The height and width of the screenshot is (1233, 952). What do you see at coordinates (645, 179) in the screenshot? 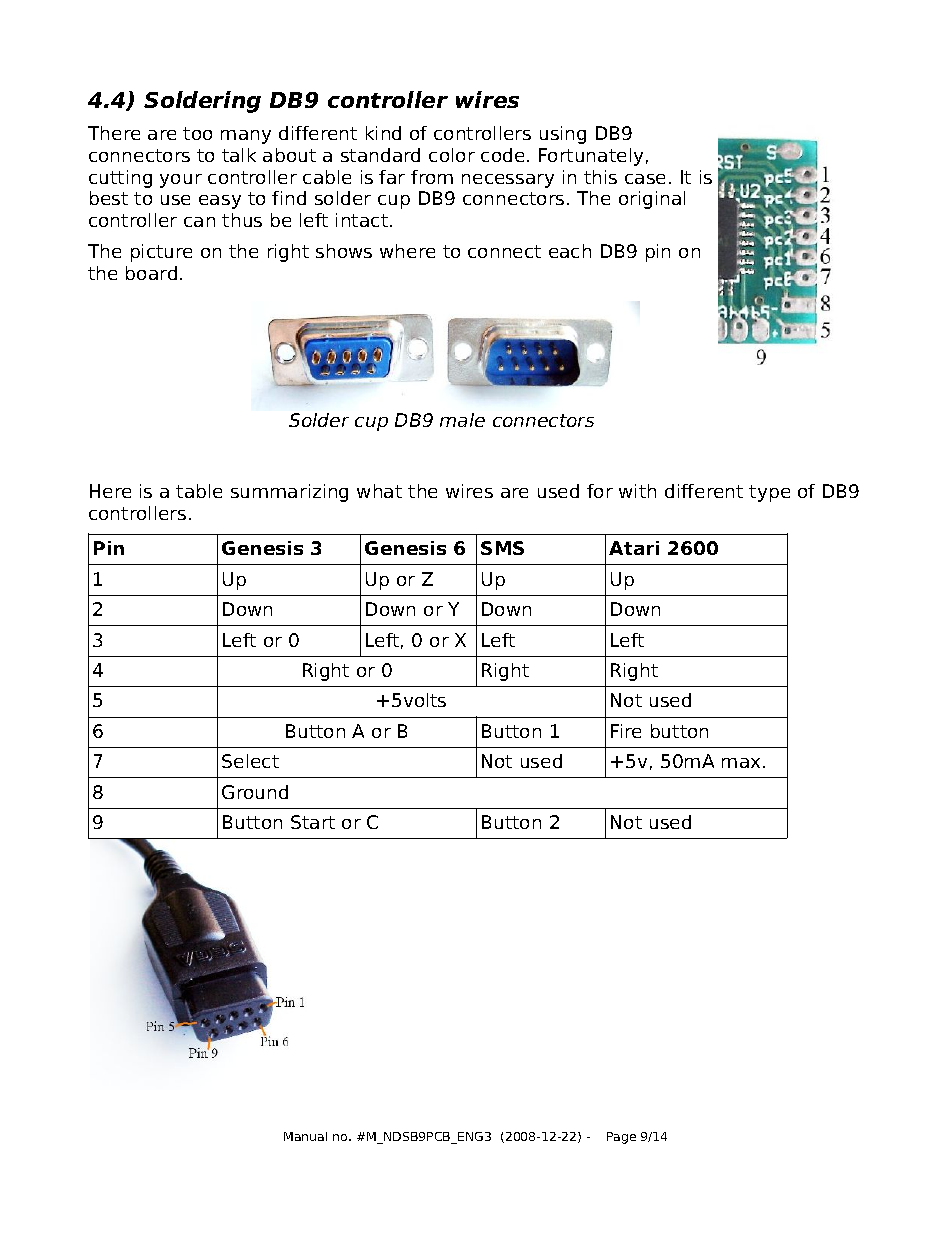
I see `case` at bounding box center [645, 179].
